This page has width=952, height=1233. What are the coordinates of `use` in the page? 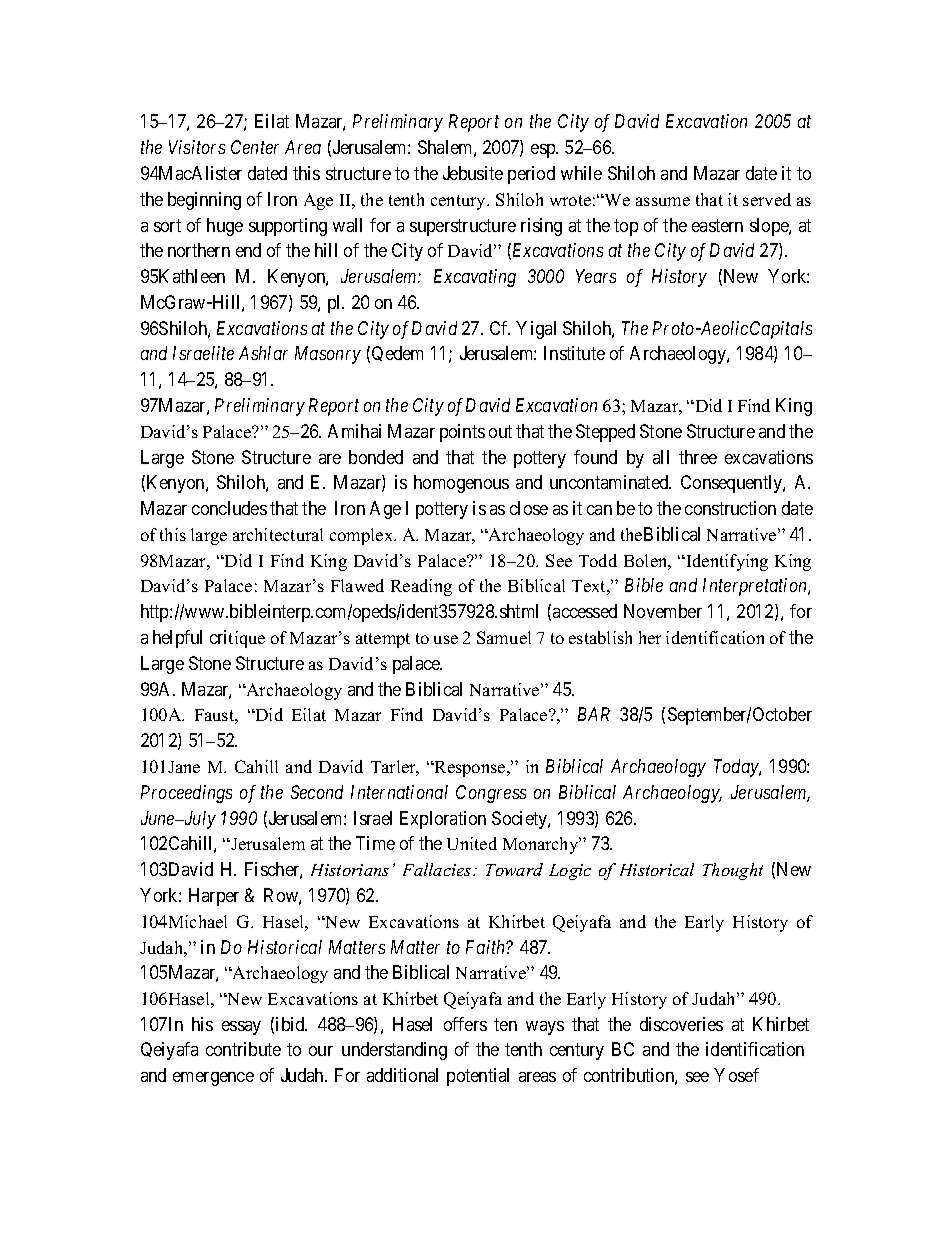 It's located at (446, 639).
